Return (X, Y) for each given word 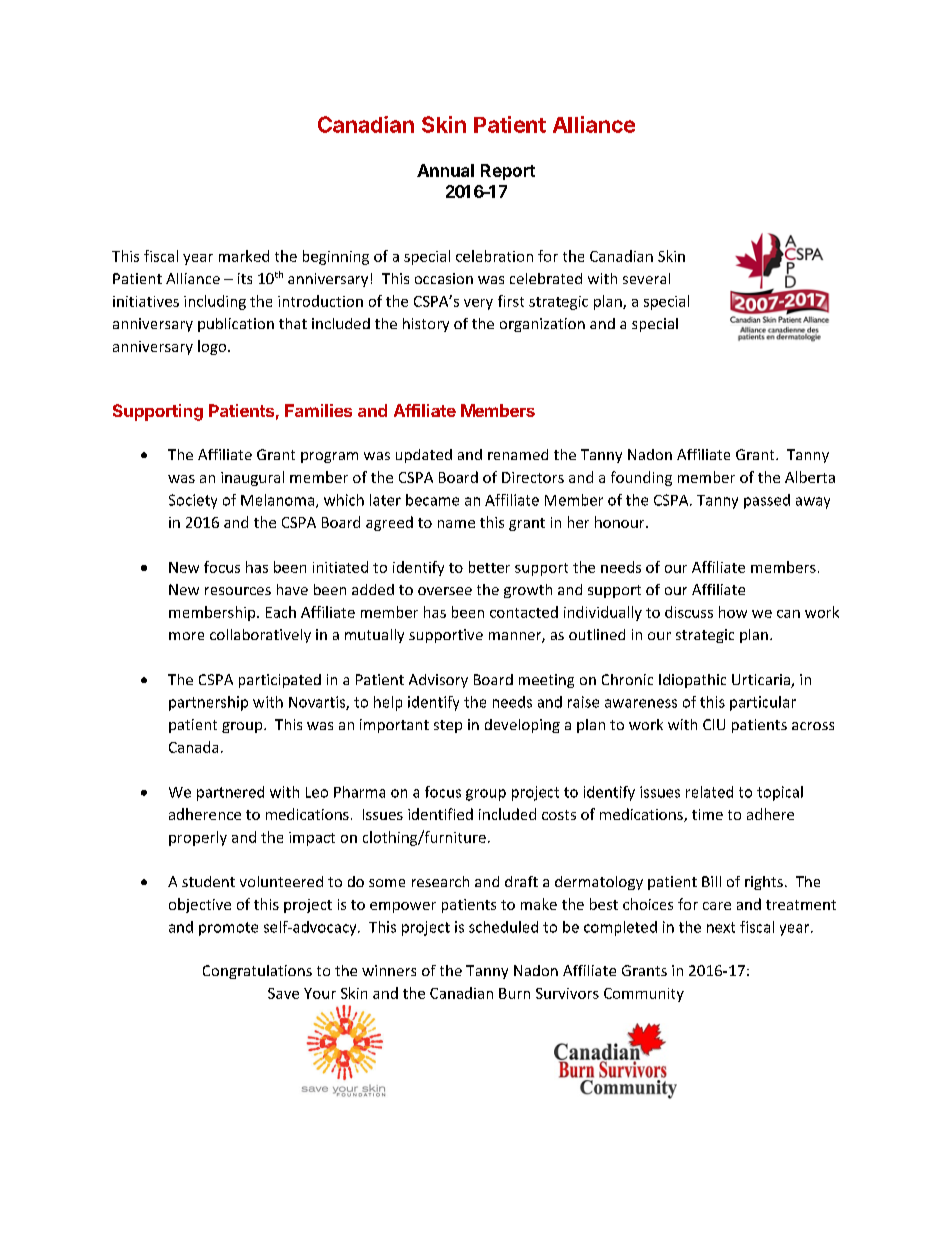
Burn (514, 993)
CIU (714, 724)
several (646, 278)
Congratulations (257, 972)
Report (508, 172)
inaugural (252, 478)
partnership (208, 703)
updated (424, 456)
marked (244, 256)
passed (767, 501)
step (448, 726)
